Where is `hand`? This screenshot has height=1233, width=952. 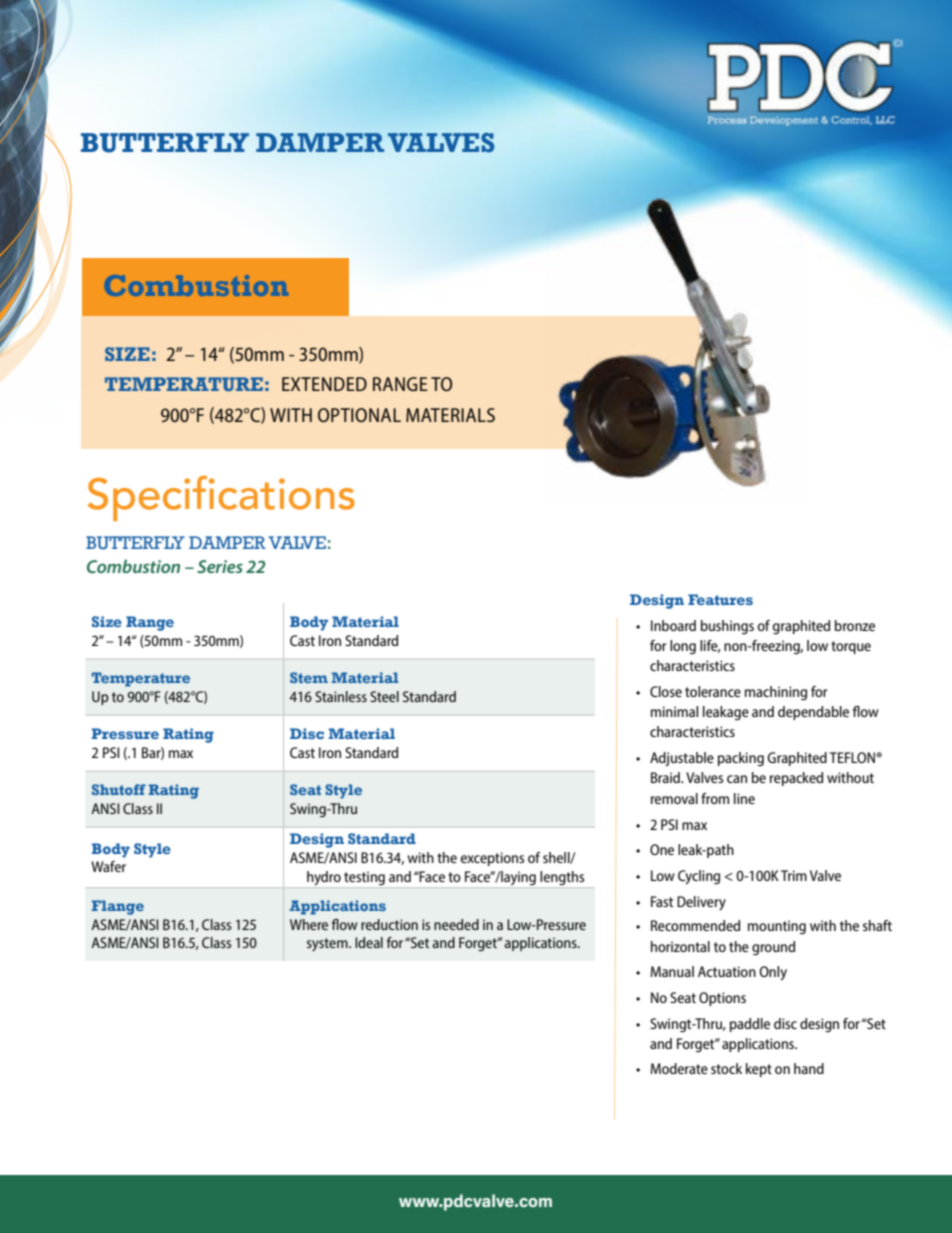 hand is located at coordinates (809, 1068).
